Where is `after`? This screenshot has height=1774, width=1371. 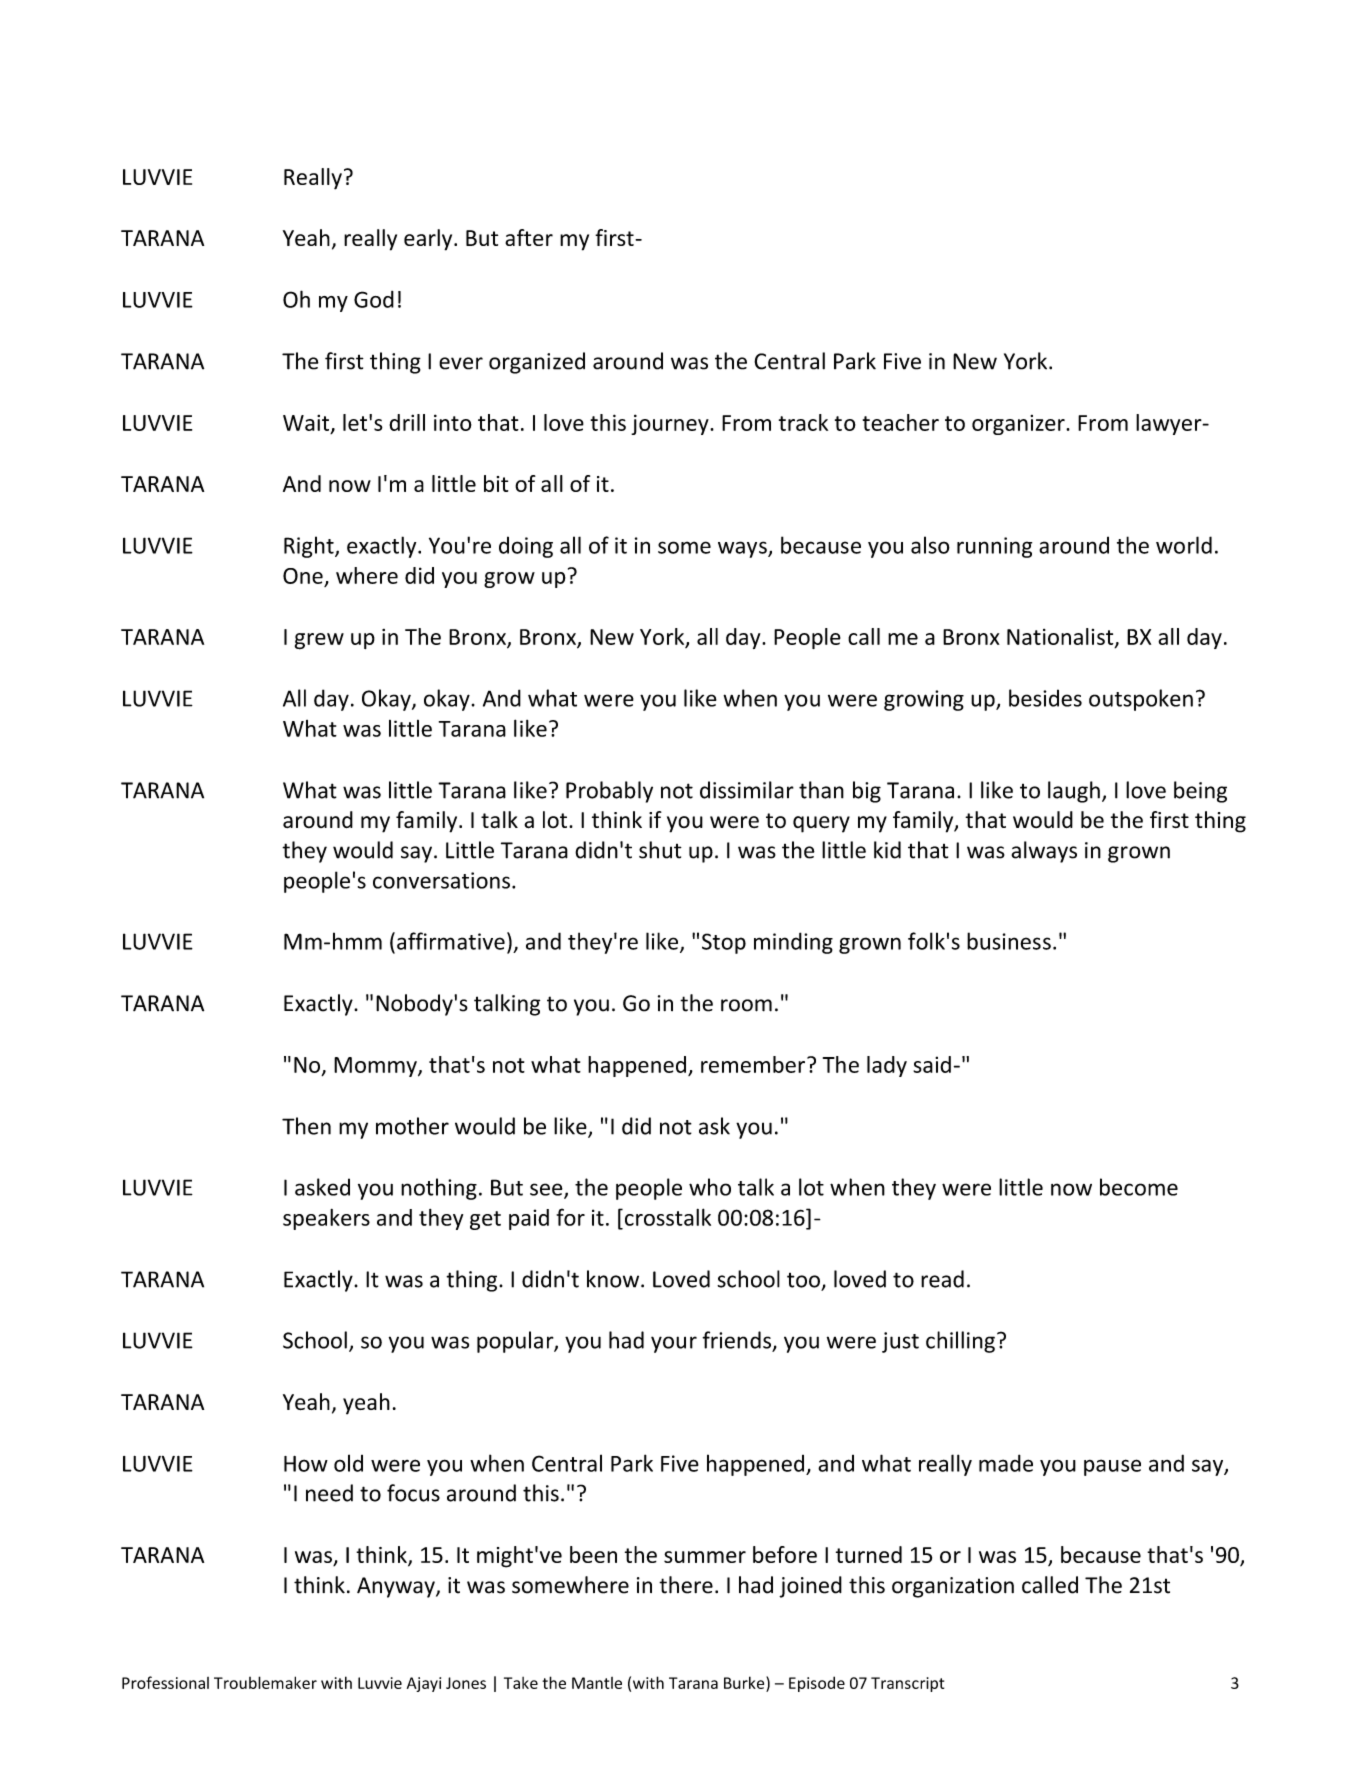 after is located at coordinates (529, 237).
